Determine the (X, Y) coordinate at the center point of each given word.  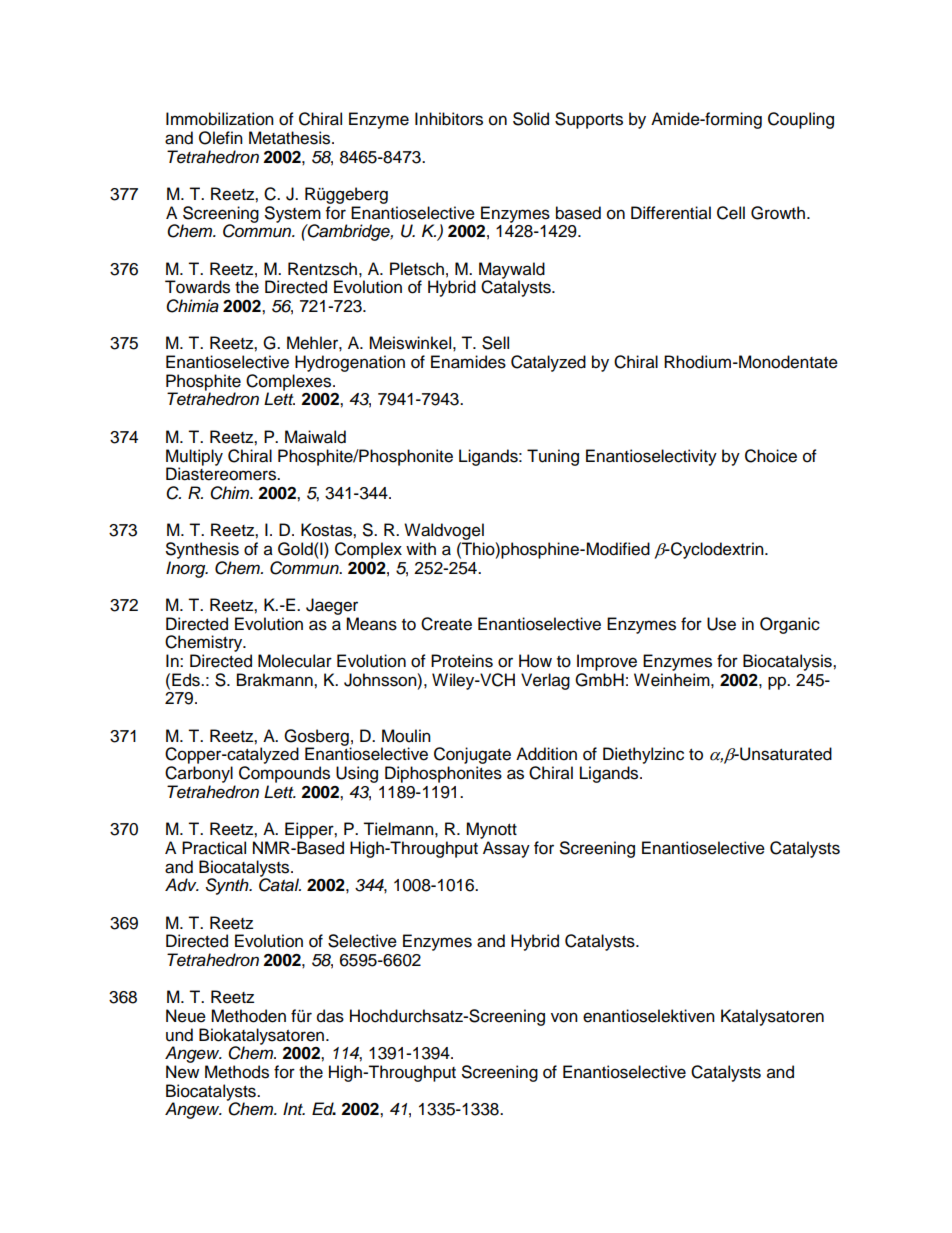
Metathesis (291, 138)
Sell (495, 343)
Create (446, 624)
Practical (214, 848)
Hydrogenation (350, 363)
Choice (771, 456)
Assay (506, 849)
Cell (731, 213)
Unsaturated (785, 754)
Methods (237, 1072)
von (564, 1017)
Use (721, 624)
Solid (531, 119)
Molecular (295, 661)
